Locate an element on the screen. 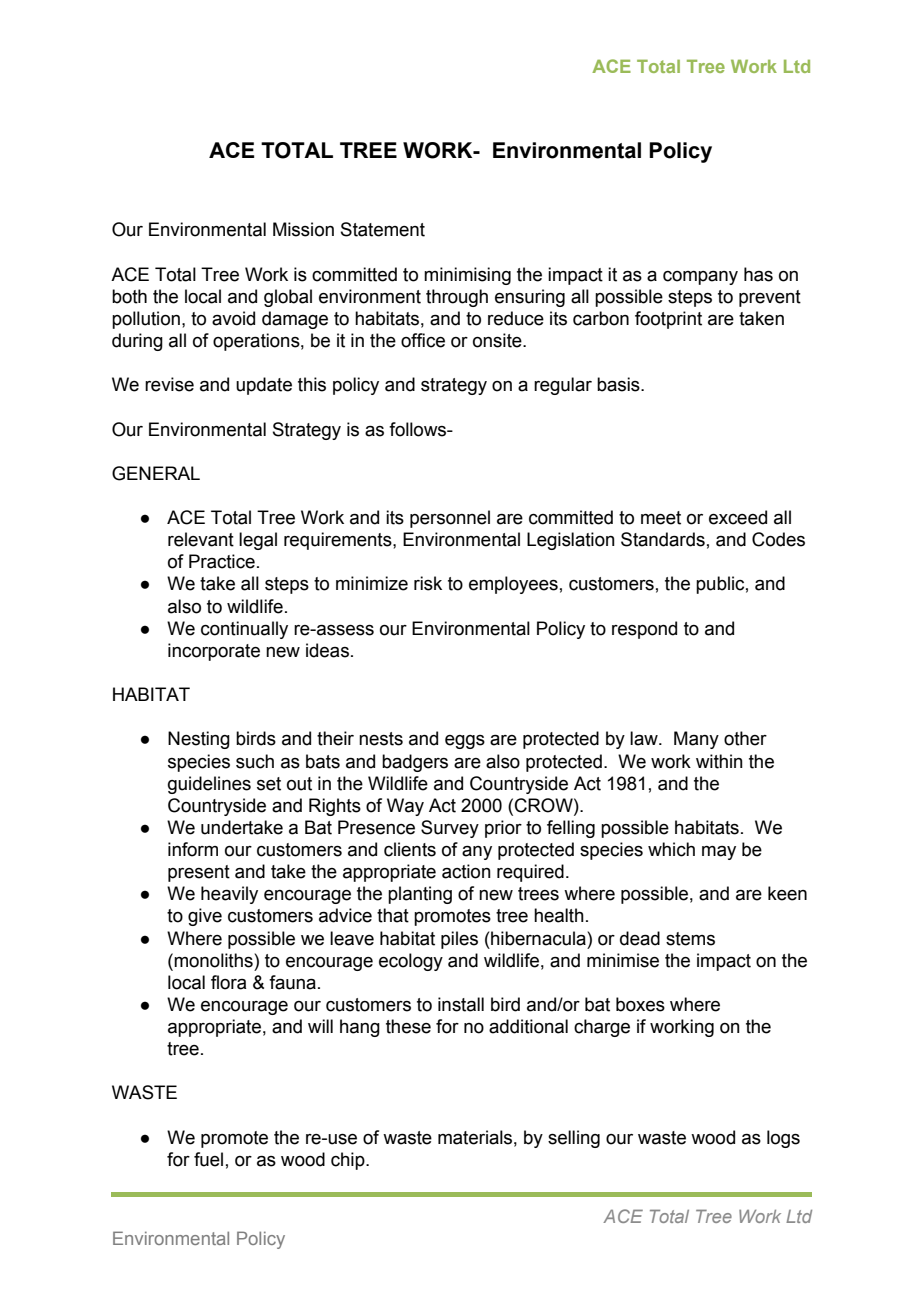  Many is located at coordinates (696, 740).
